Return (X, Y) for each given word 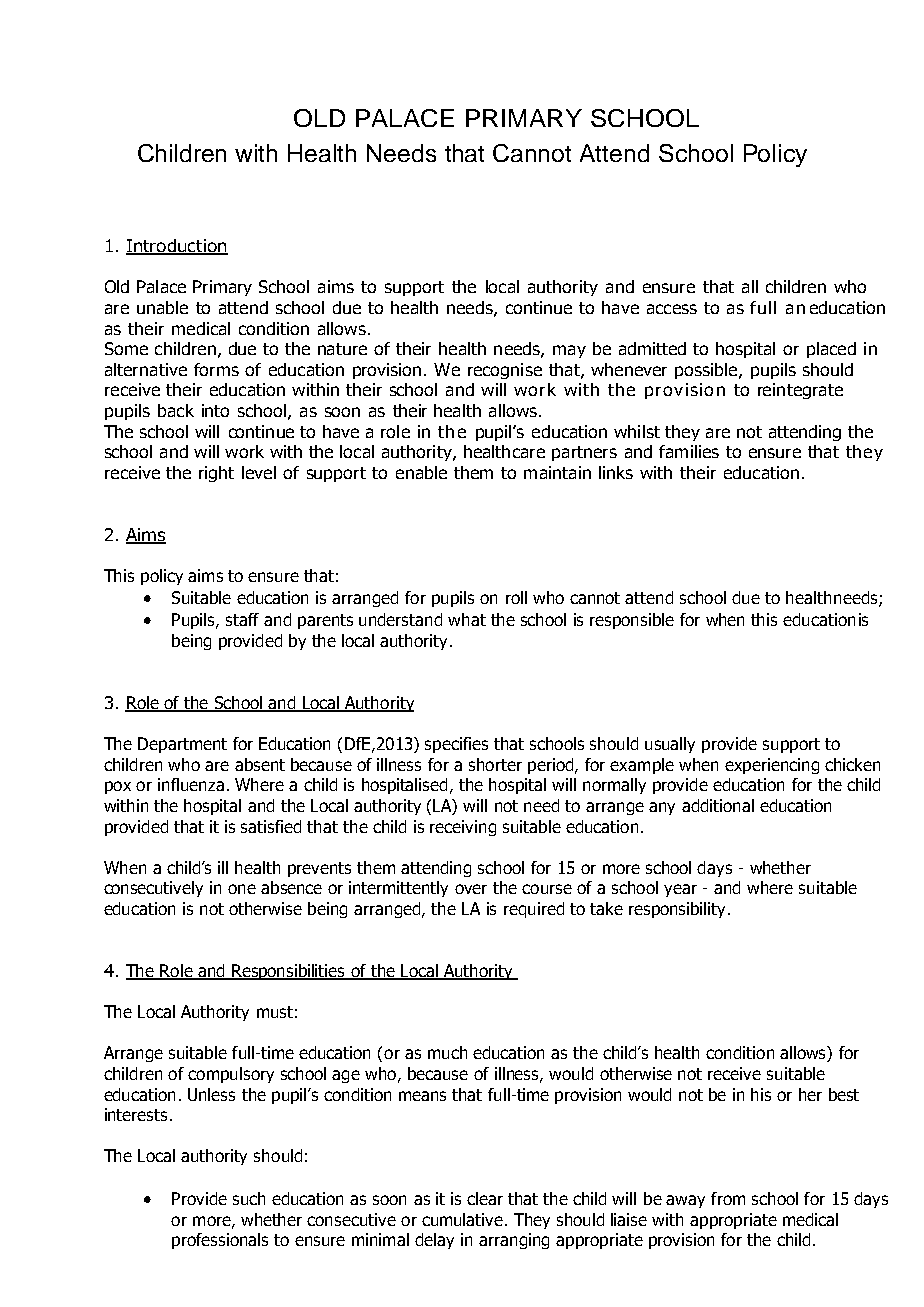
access (672, 309)
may (569, 351)
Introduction (177, 247)
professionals (220, 1241)
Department (182, 745)
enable (421, 472)
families (689, 451)
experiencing (772, 766)
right (216, 474)
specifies (456, 745)
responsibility (679, 910)
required (534, 910)
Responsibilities (289, 972)
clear (485, 1198)
